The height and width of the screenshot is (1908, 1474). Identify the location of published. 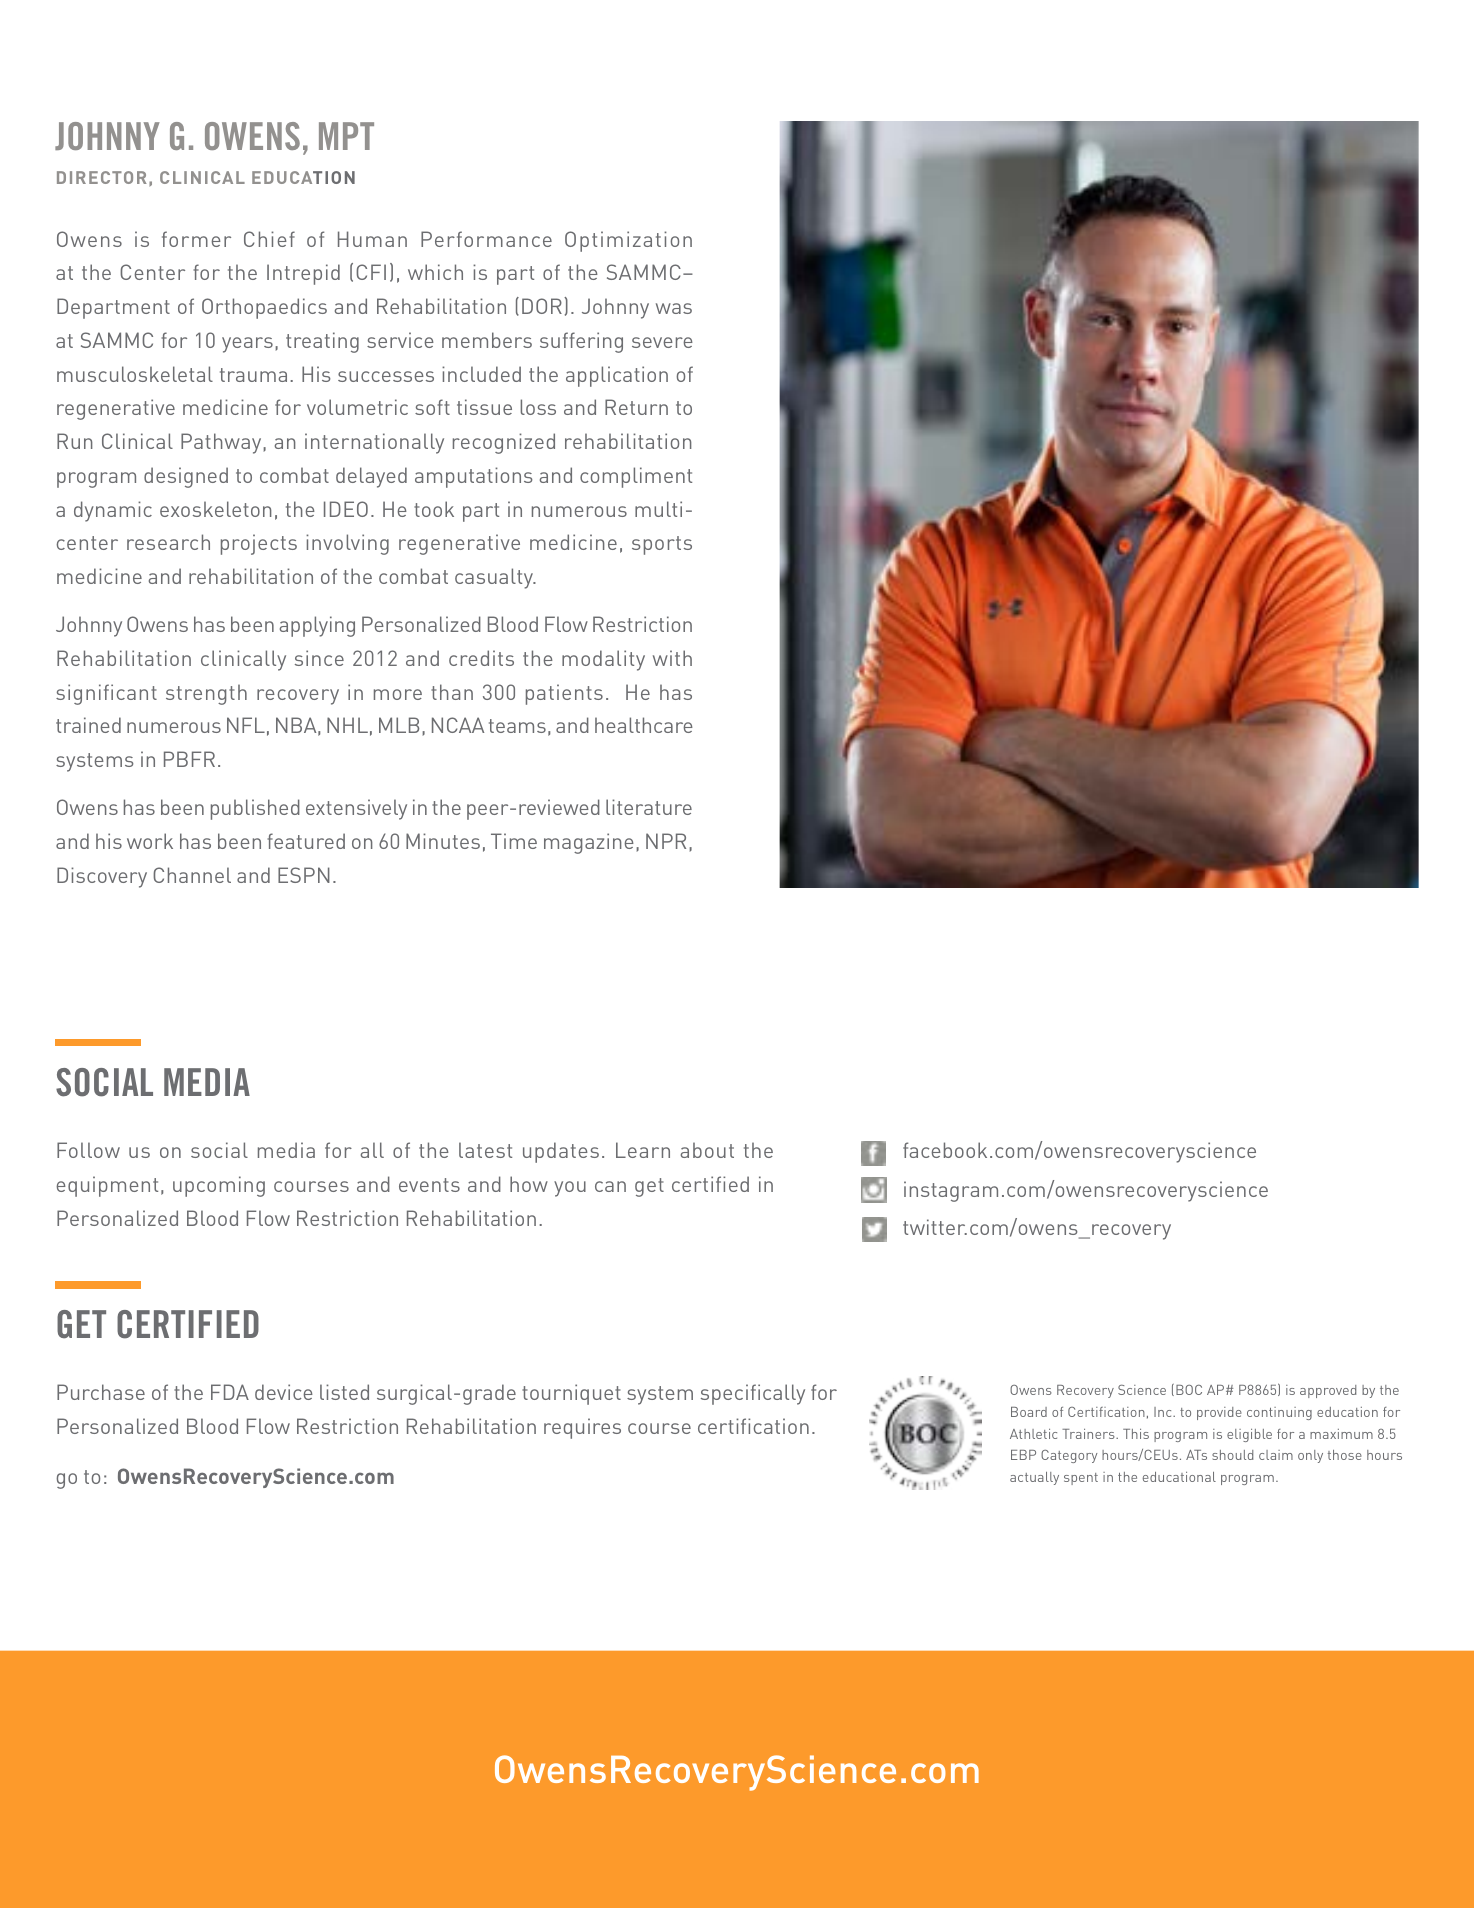
(255, 809).
